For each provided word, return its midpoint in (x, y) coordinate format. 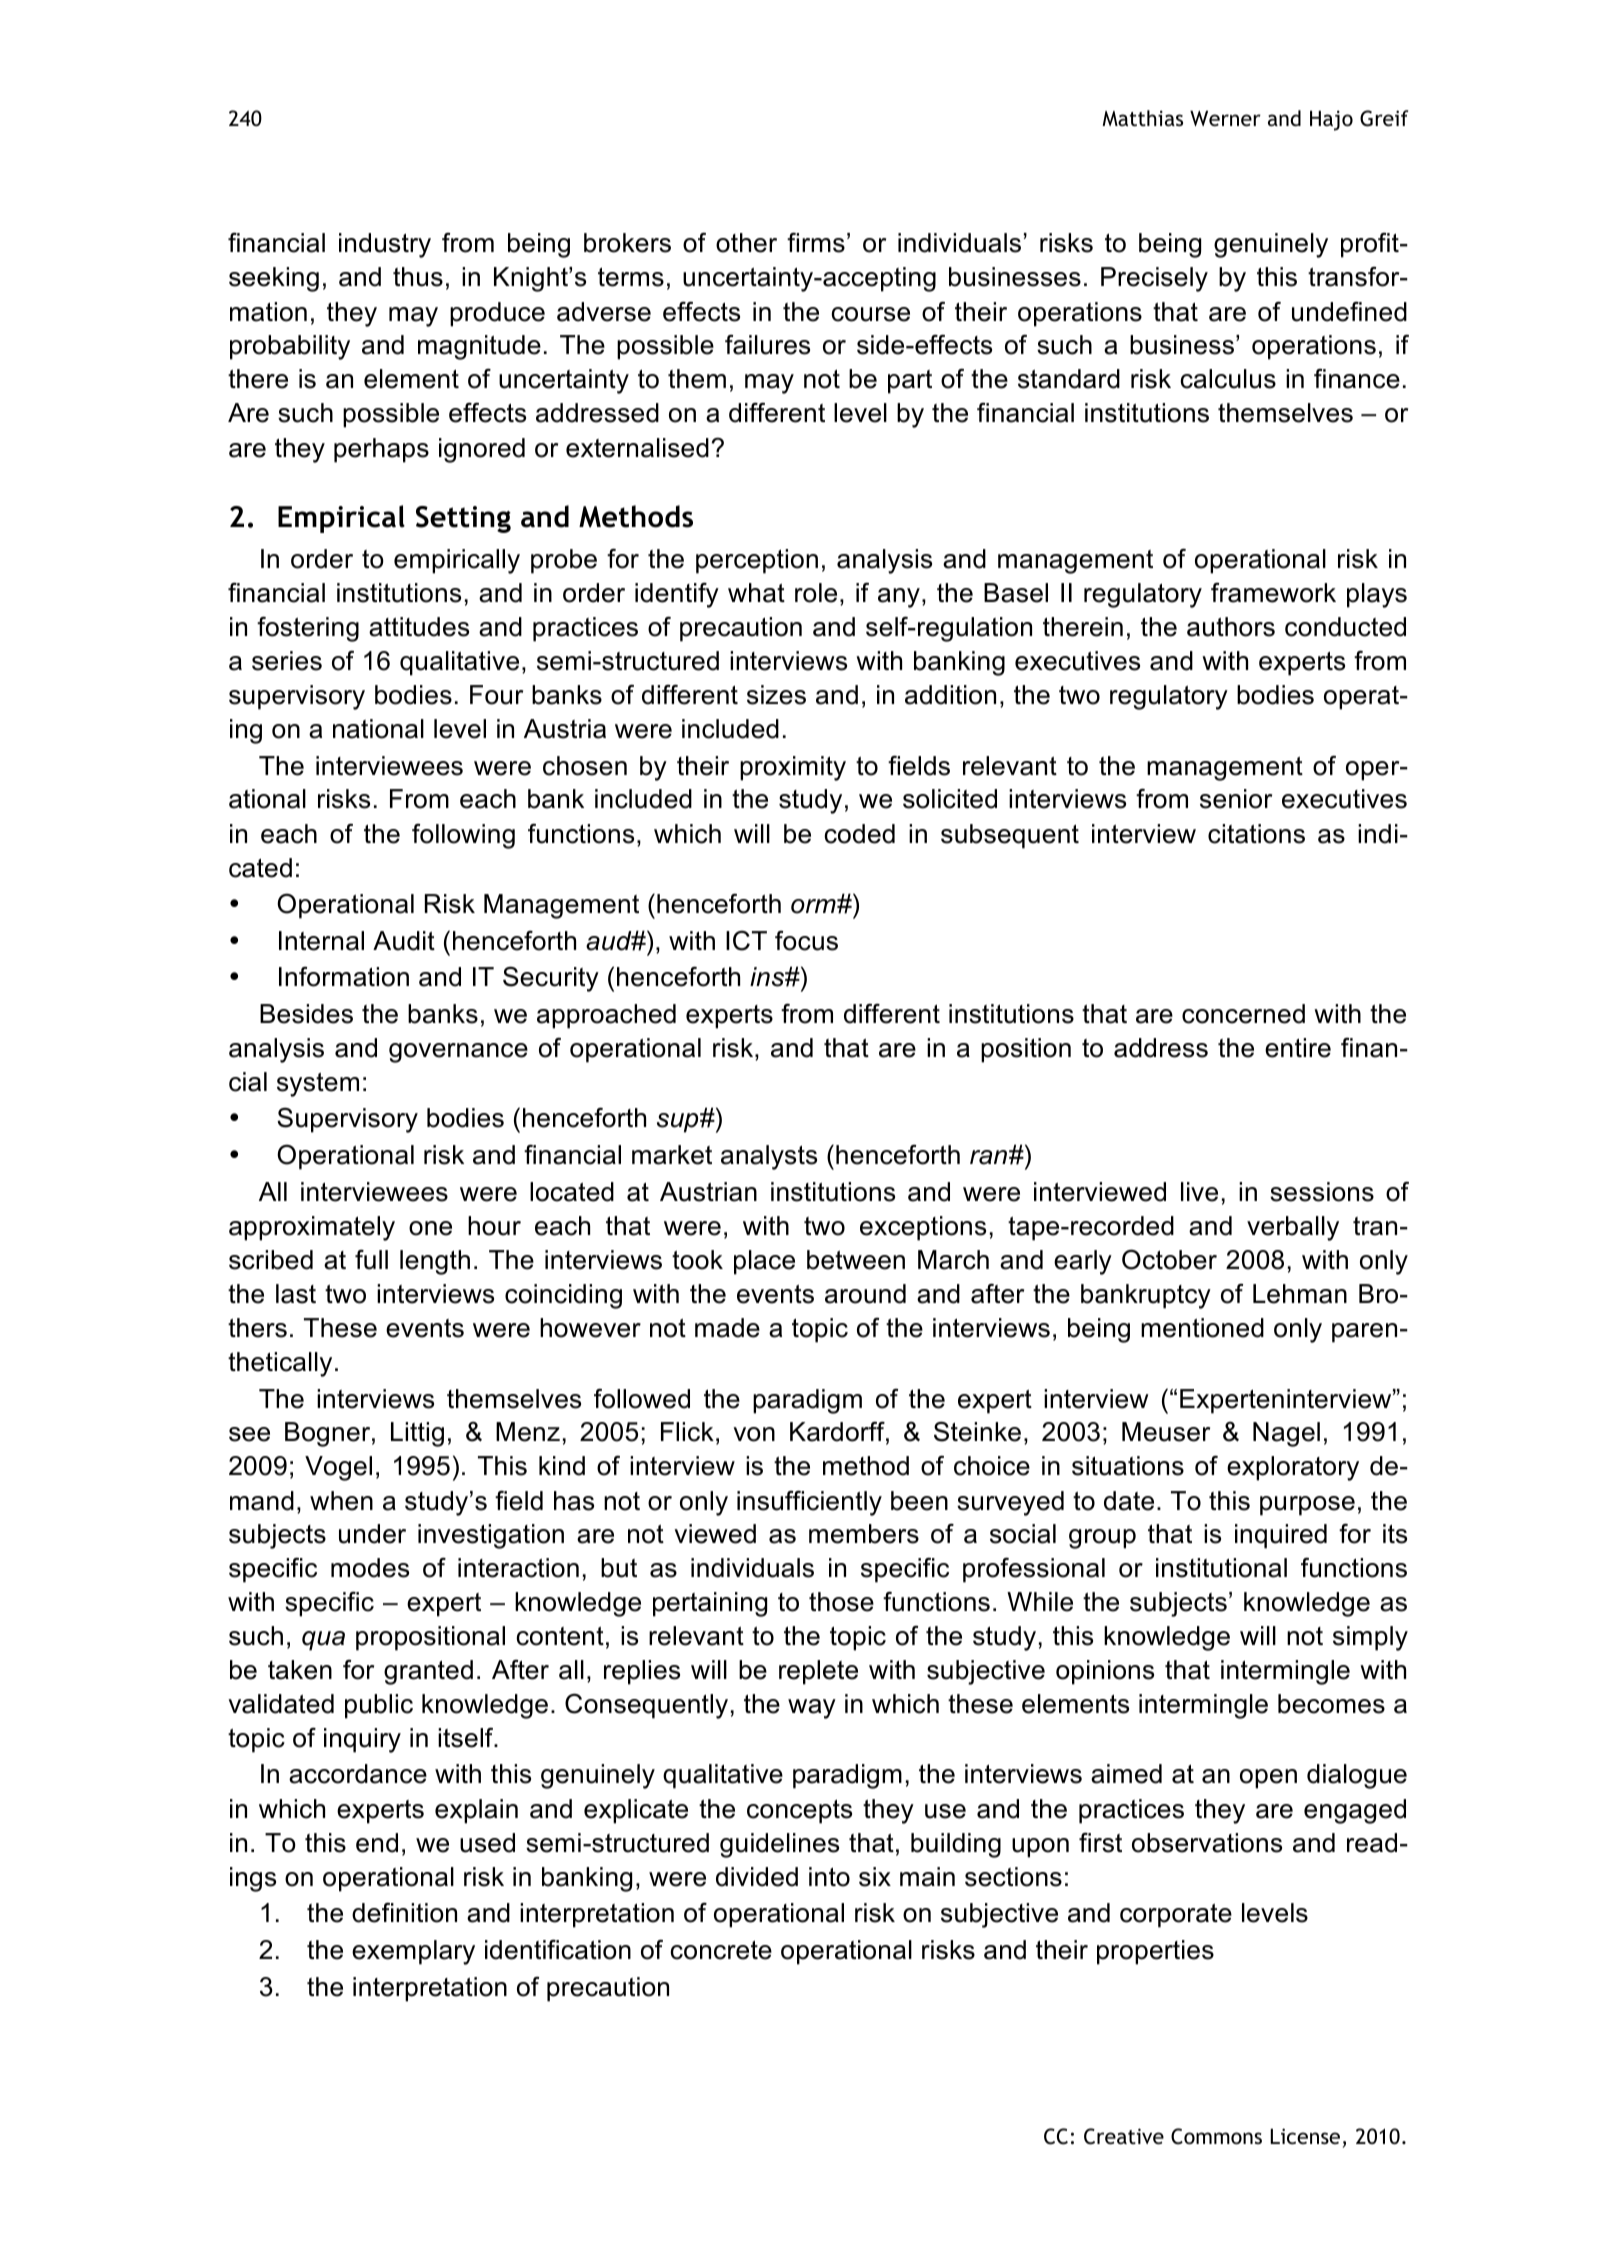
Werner (1225, 118)
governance (458, 1053)
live (1199, 1192)
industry (385, 245)
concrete (721, 1950)
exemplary (413, 1952)
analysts (769, 1157)
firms (816, 242)
